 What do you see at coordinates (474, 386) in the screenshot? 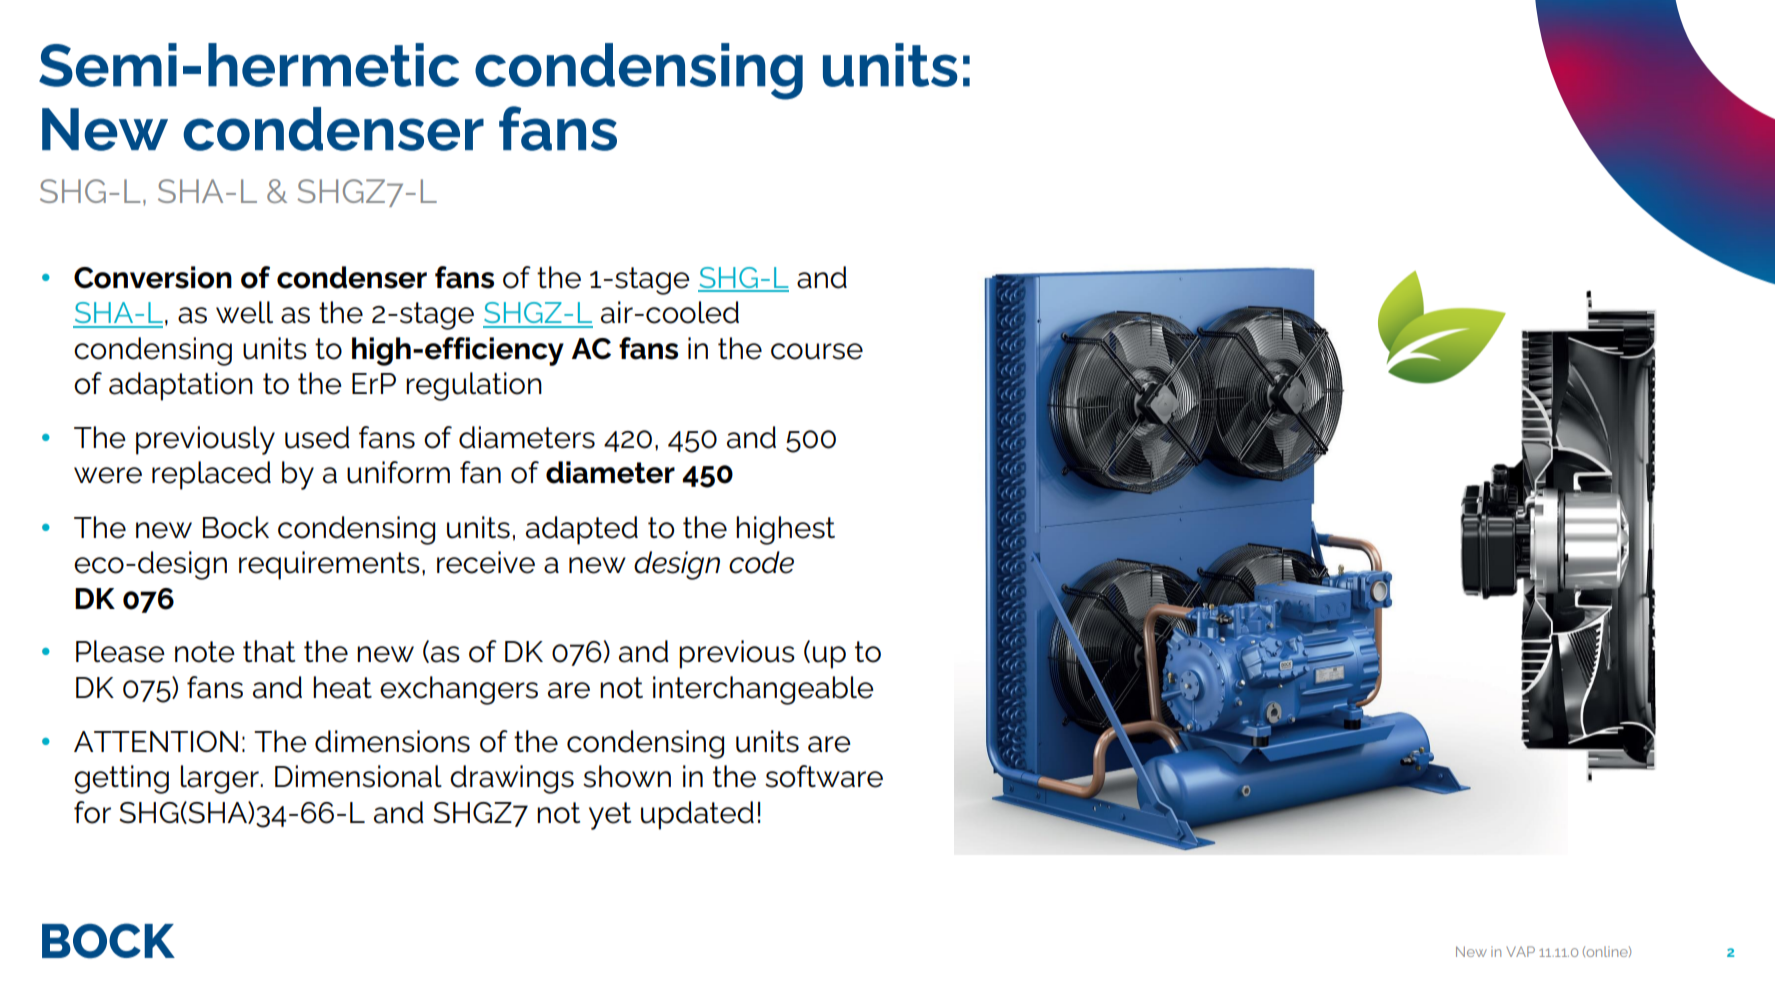
I see `regulation` at bounding box center [474, 386].
